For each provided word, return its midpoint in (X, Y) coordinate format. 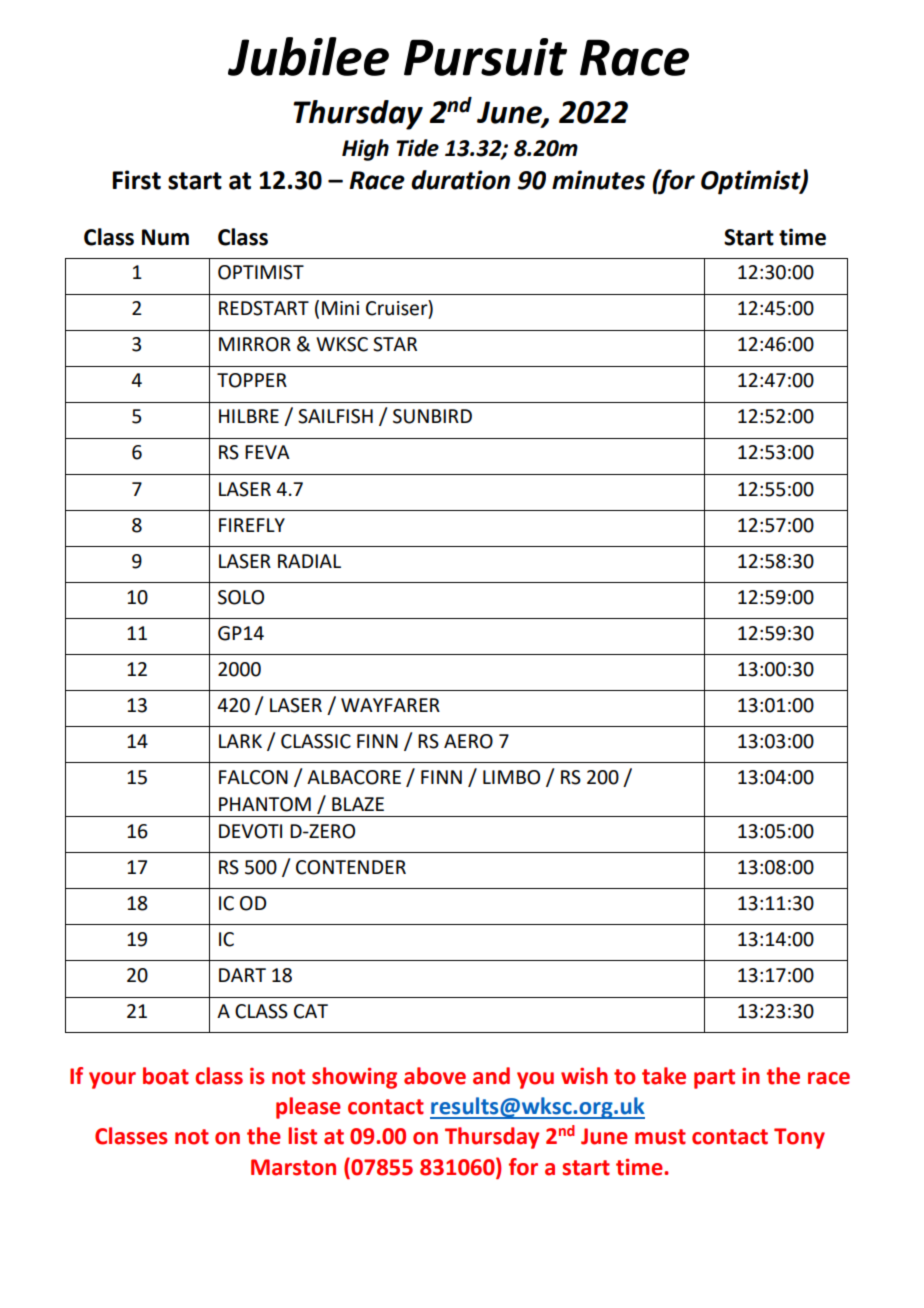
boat (166, 1076)
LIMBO (511, 777)
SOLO (241, 597)
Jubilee (308, 56)
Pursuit (485, 57)
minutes (598, 180)
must (660, 1137)
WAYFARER (390, 705)
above (435, 1076)
